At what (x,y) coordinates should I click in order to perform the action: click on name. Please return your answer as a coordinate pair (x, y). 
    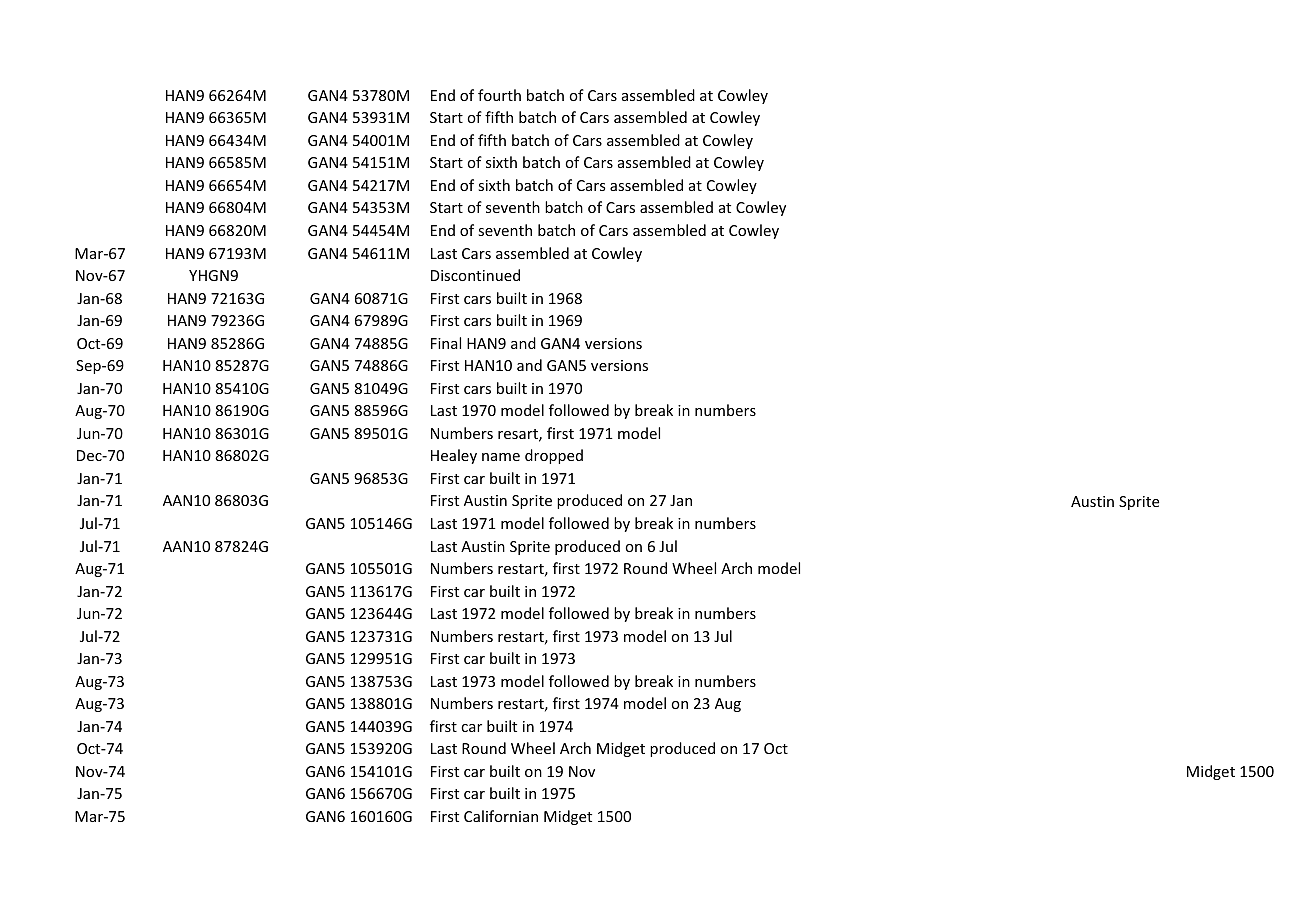
    Looking at the image, I should click on (501, 457).
